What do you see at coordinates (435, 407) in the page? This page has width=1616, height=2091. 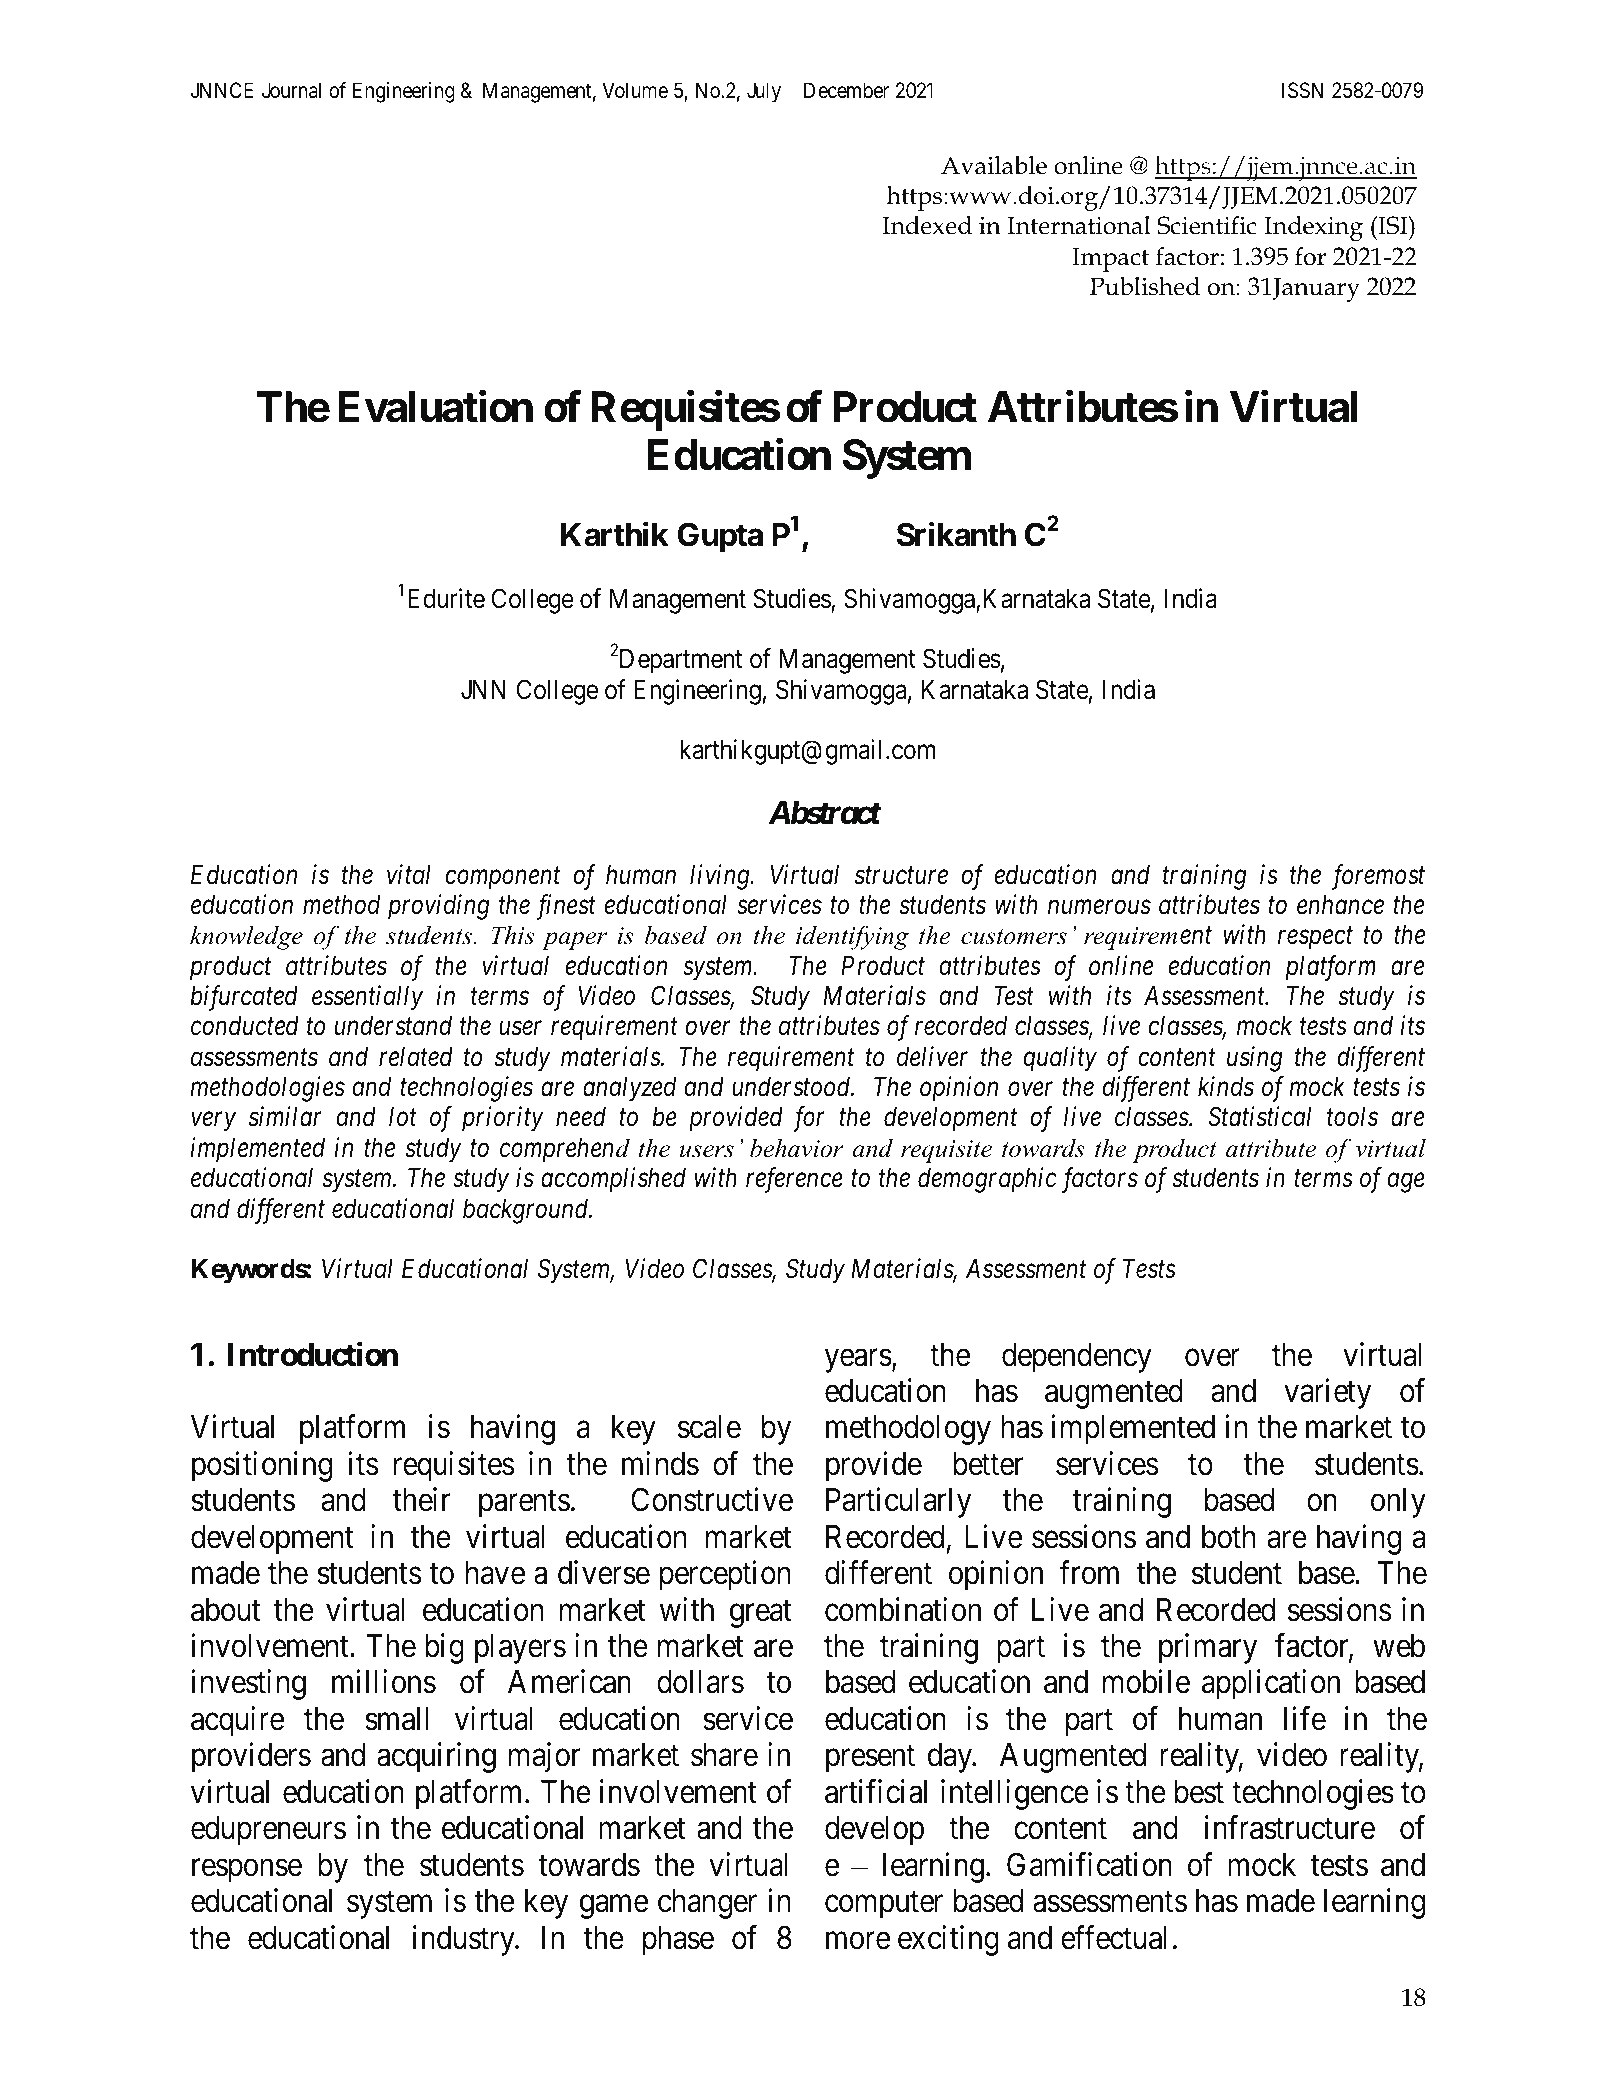 I see `Evaluation` at bounding box center [435, 407].
